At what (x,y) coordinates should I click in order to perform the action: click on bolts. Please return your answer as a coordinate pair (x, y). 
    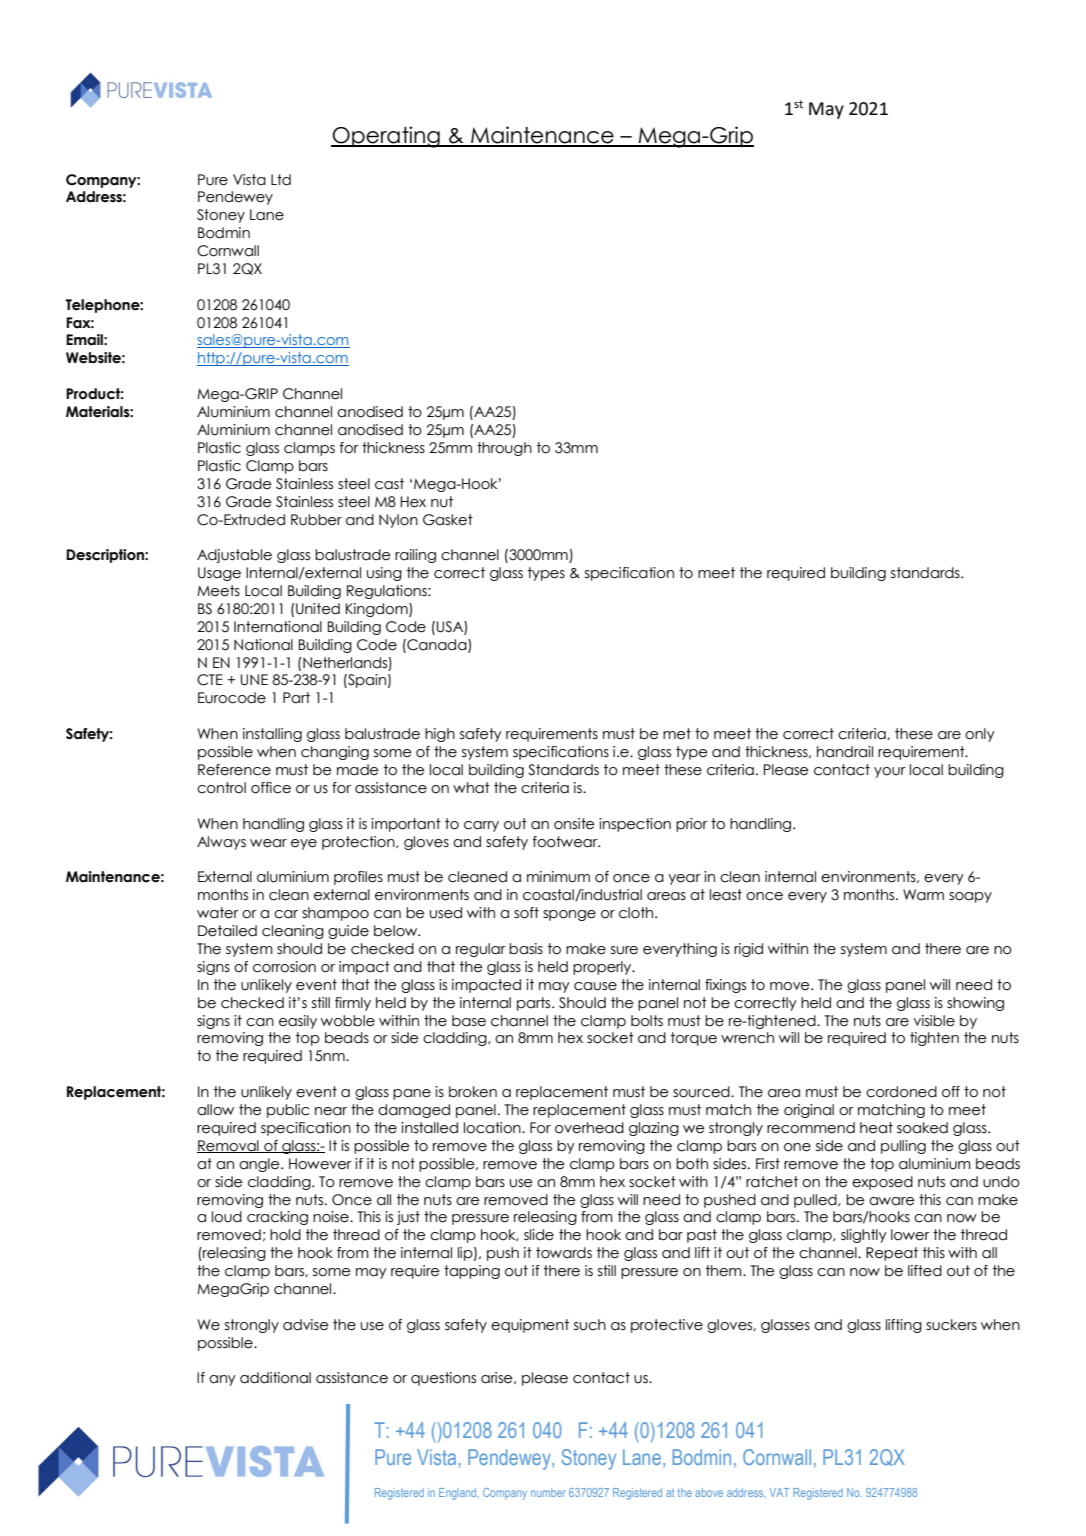
    Looking at the image, I should click on (647, 1021).
